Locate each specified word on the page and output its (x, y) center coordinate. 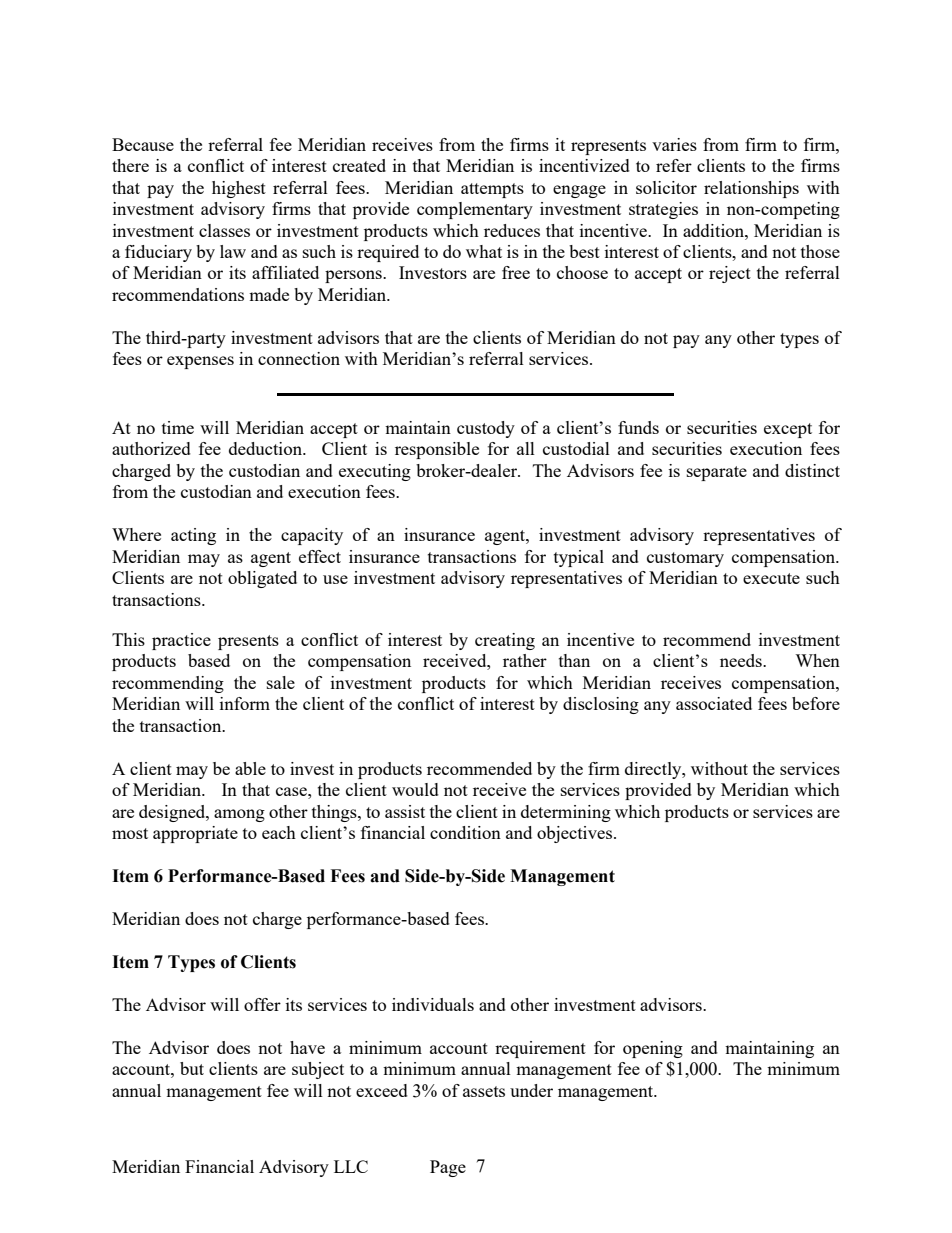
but (192, 1068)
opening (653, 1049)
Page (448, 1168)
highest (239, 189)
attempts (492, 190)
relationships (751, 189)
